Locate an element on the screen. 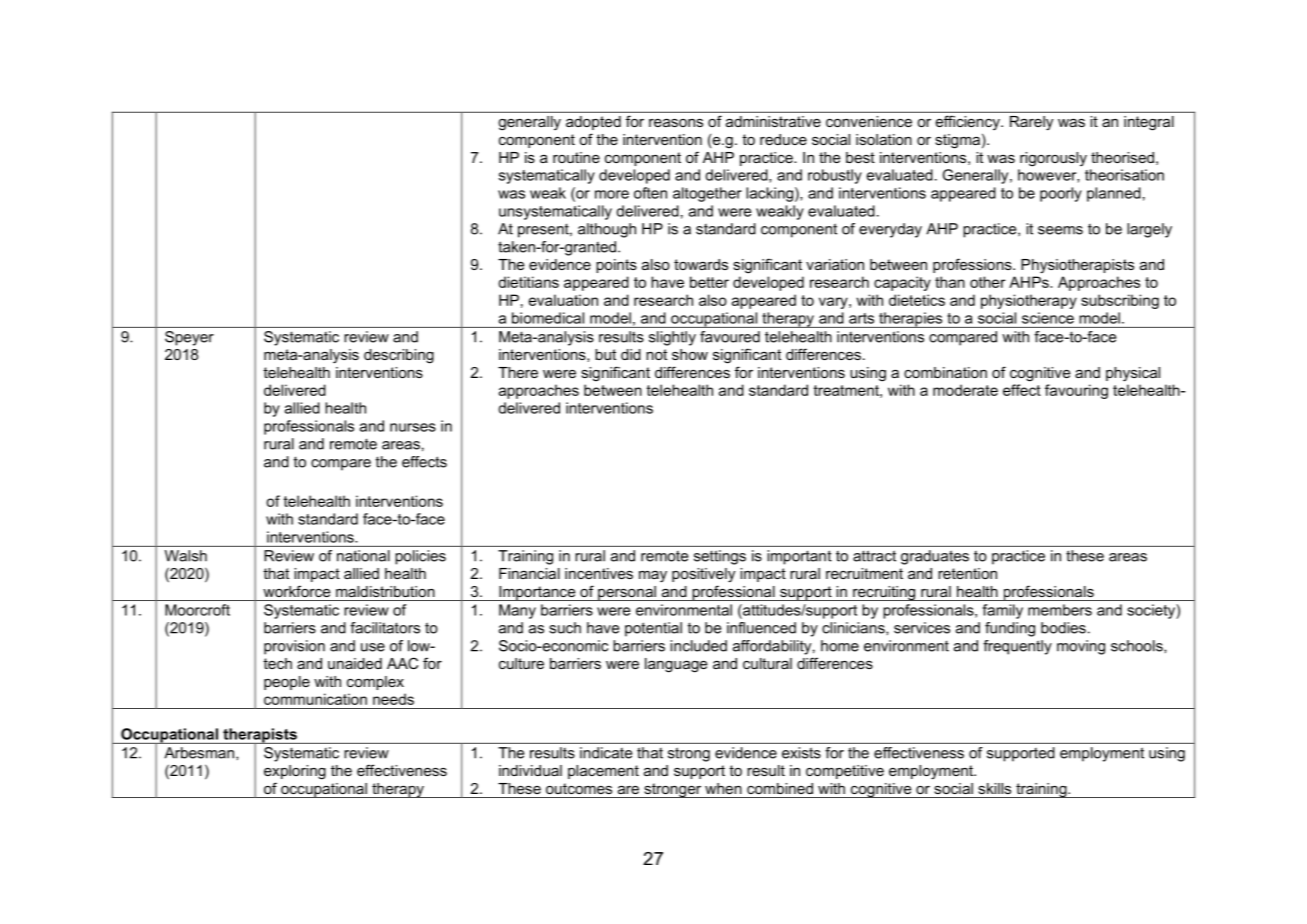 The height and width of the screenshot is (924, 1307). national is located at coordinates (363, 556).
